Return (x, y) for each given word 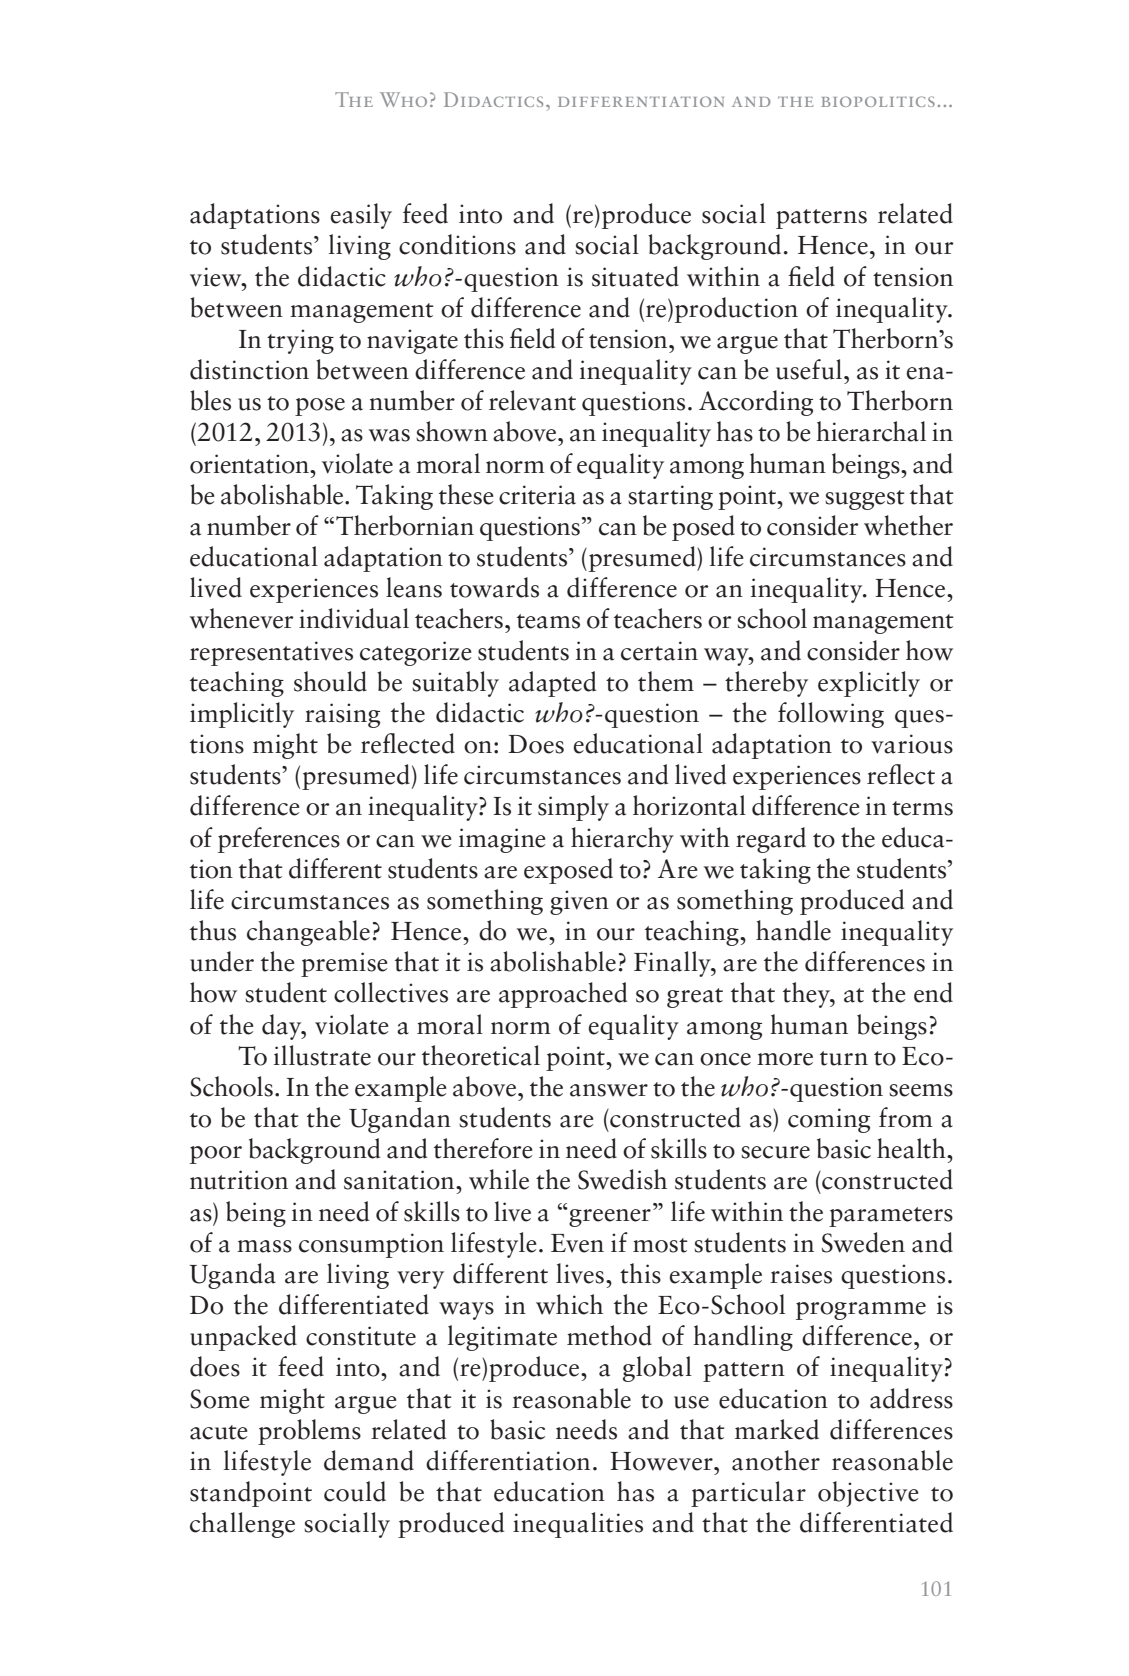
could (355, 1491)
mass (264, 1246)
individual (354, 618)
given (579, 902)
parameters (891, 1217)
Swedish (622, 1179)
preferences (279, 840)
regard (771, 840)
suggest (865, 500)
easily (361, 216)
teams (548, 621)
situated (635, 276)
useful (810, 369)
